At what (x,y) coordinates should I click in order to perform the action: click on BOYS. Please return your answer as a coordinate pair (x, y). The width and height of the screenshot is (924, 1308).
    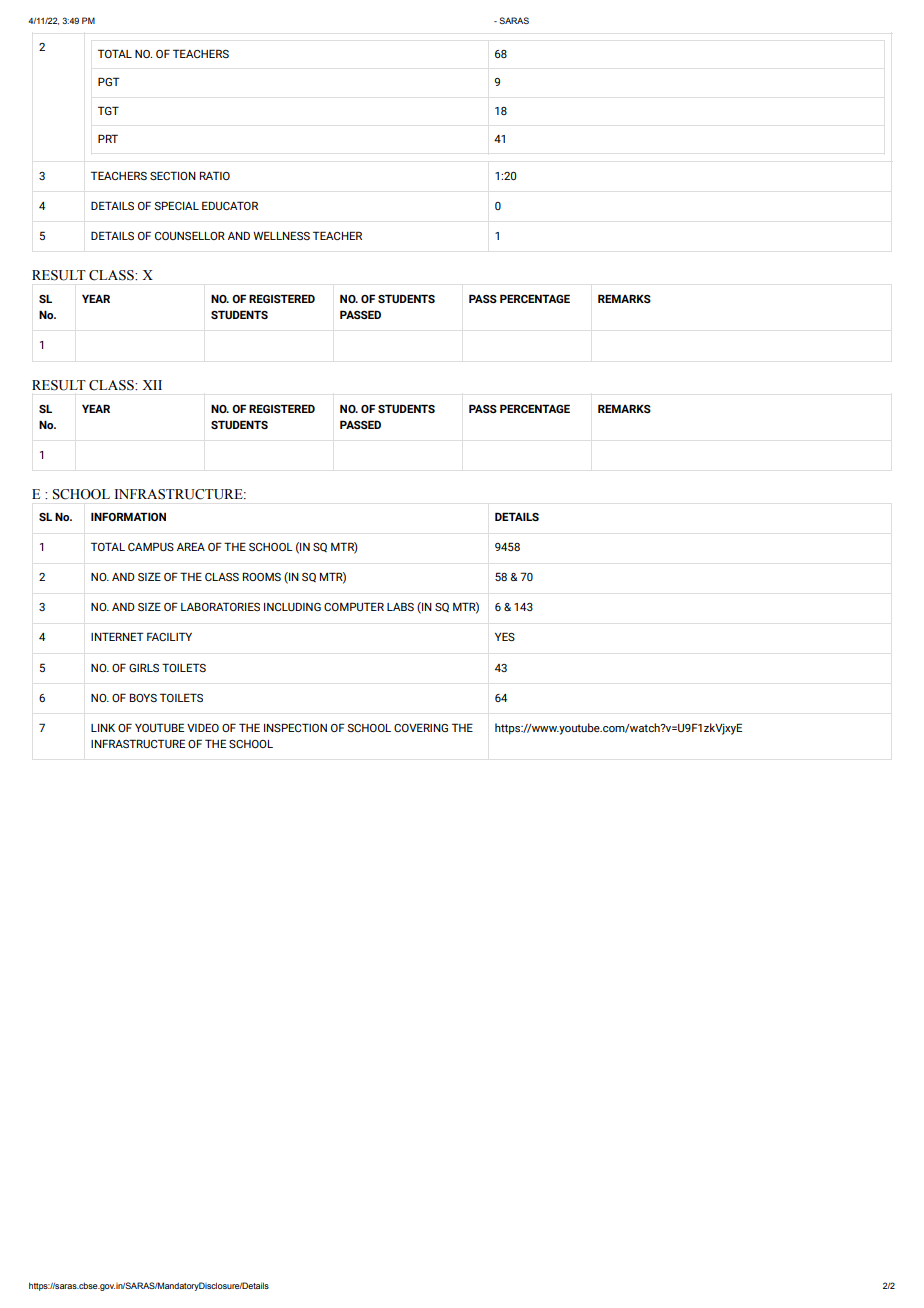
    Looking at the image, I should click on (143, 697).
